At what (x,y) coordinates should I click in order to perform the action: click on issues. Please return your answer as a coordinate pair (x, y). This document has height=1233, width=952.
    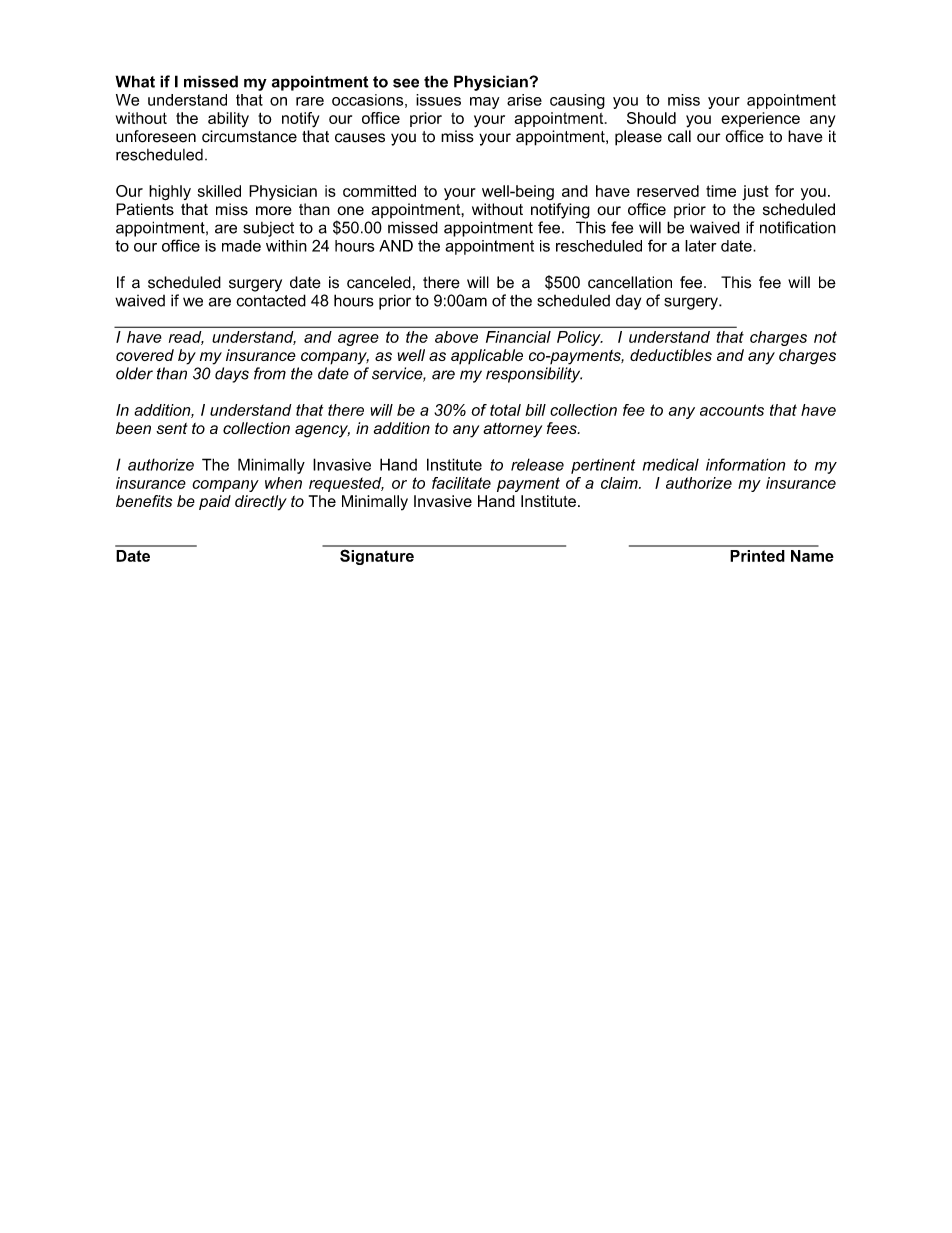
    Looking at the image, I should click on (438, 100).
